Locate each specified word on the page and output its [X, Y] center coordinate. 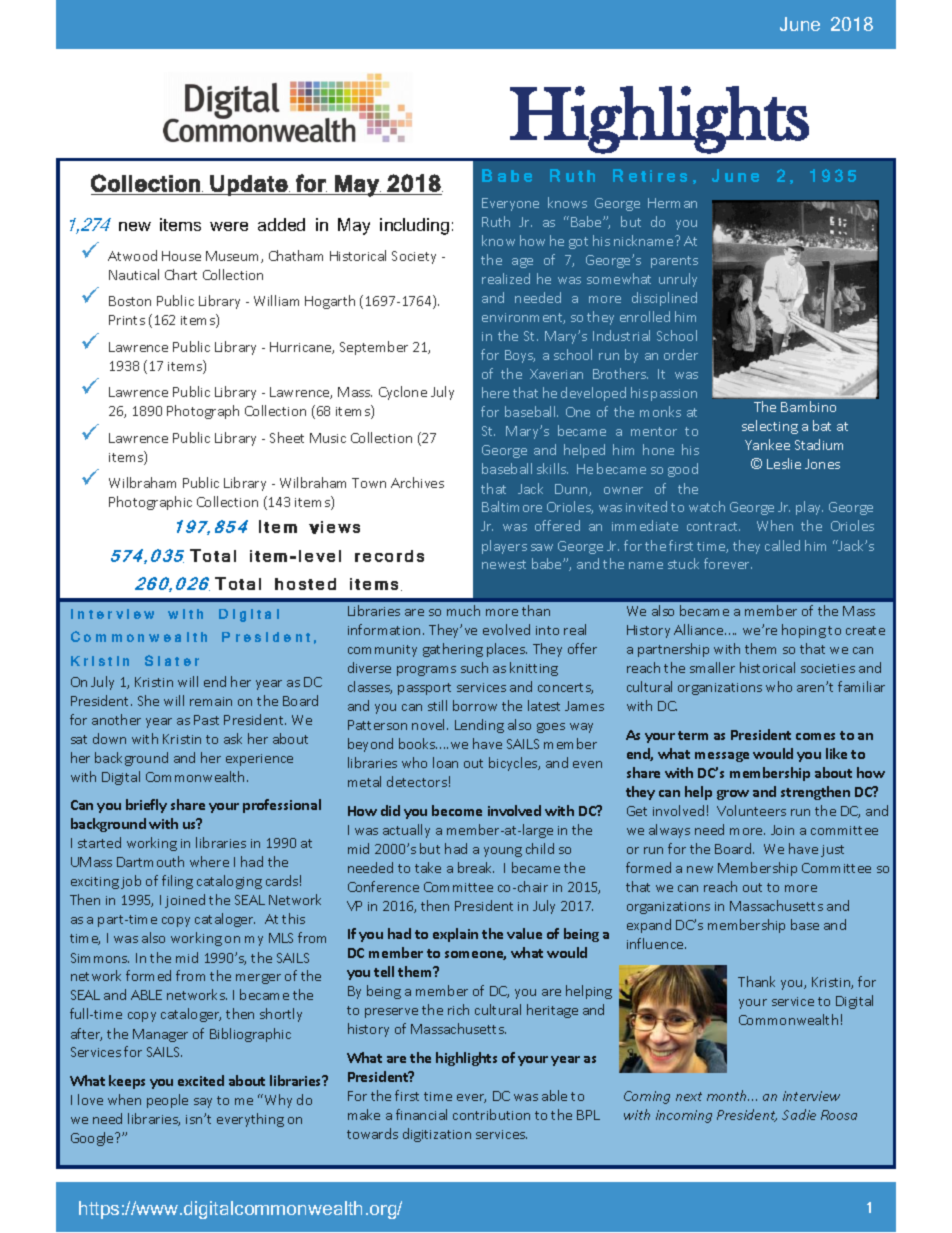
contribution [491, 1114]
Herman [672, 203]
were [229, 226]
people [167, 1101]
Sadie [799, 1114]
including [414, 226]
